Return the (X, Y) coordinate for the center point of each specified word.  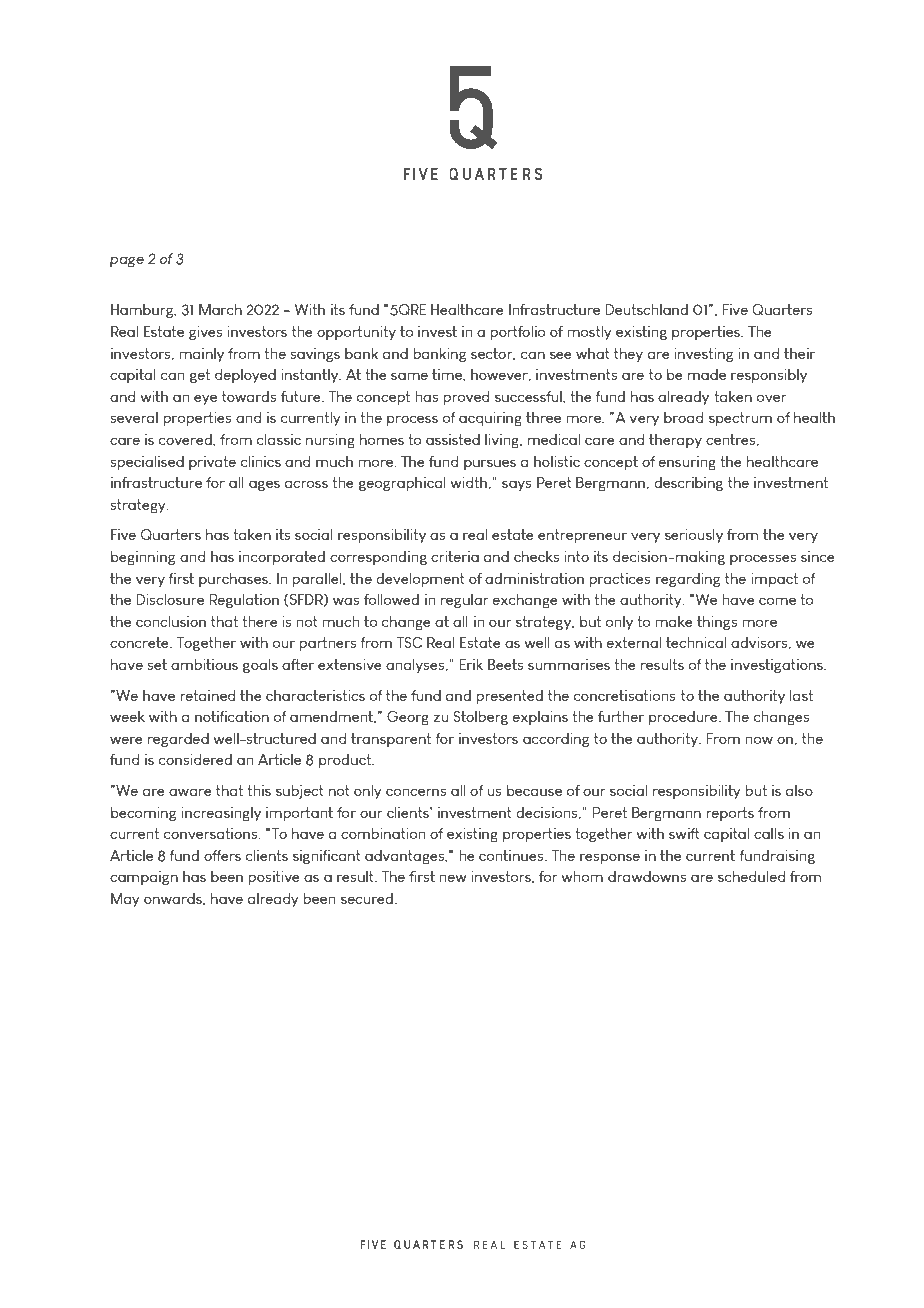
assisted (453, 439)
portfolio (517, 333)
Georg (408, 718)
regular (465, 601)
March (220, 309)
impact (774, 580)
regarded (178, 740)
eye (205, 399)
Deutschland (647, 309)
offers (222, 855)
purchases (234, 580)
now (759, 740)
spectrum (740, 419)
